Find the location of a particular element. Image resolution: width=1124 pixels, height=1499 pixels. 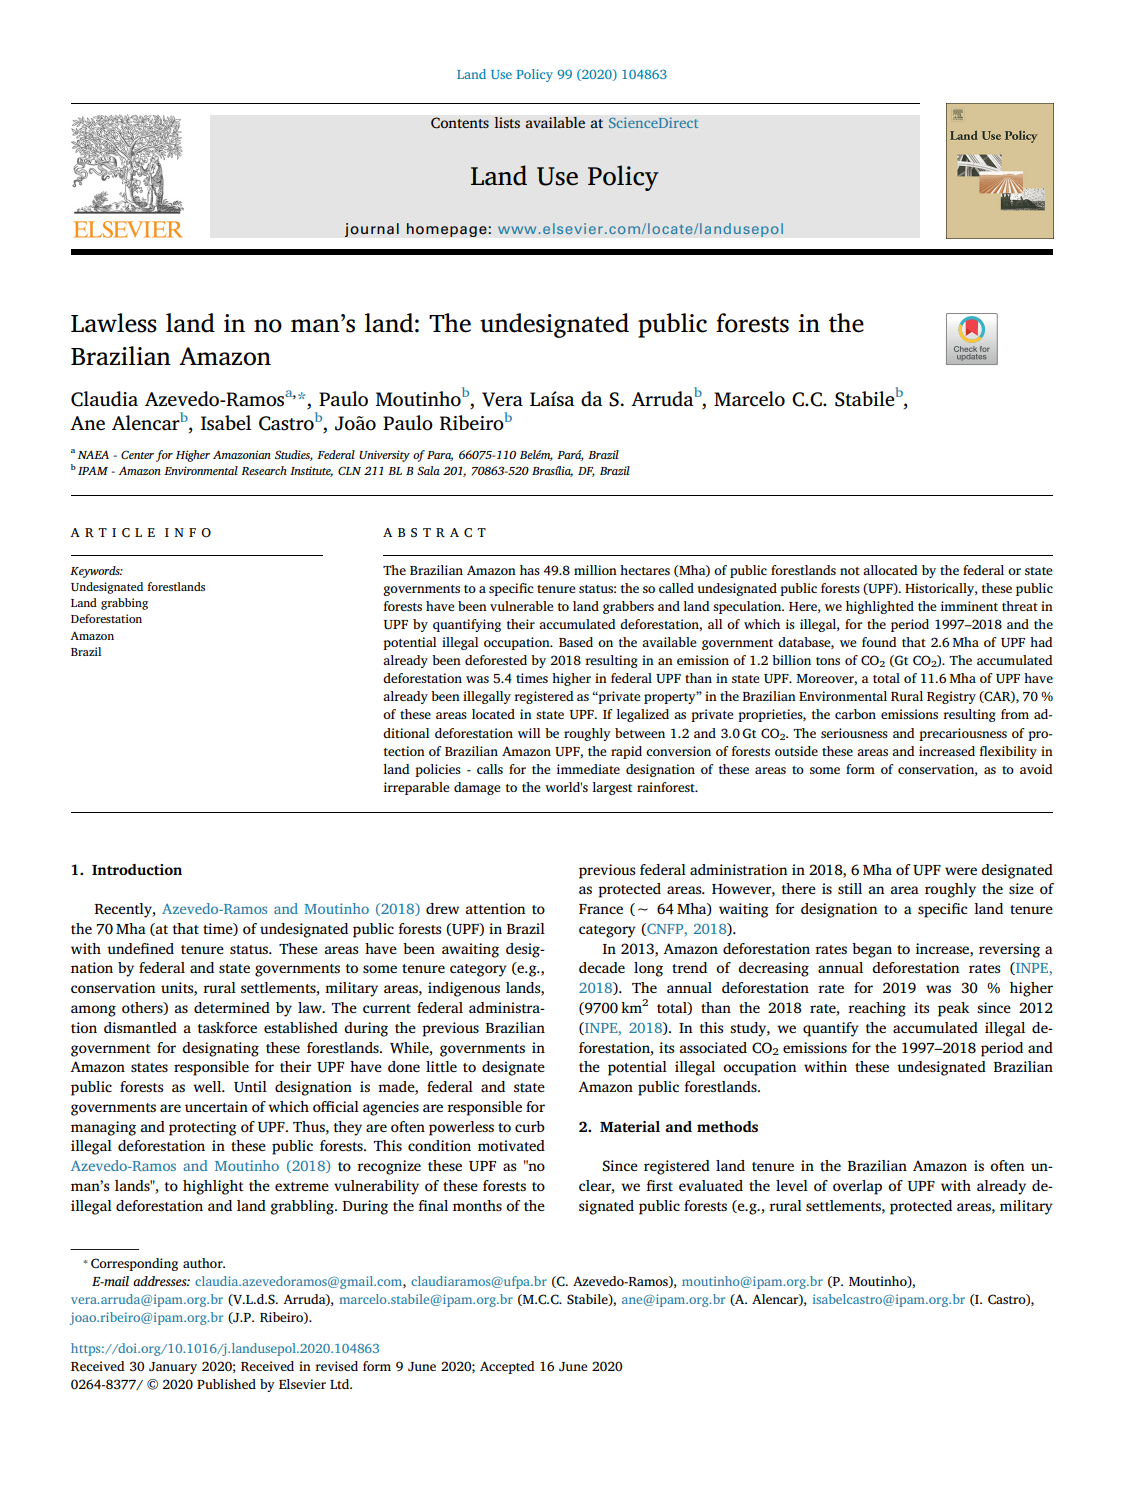

decade is located at coordinates (602, 967).
